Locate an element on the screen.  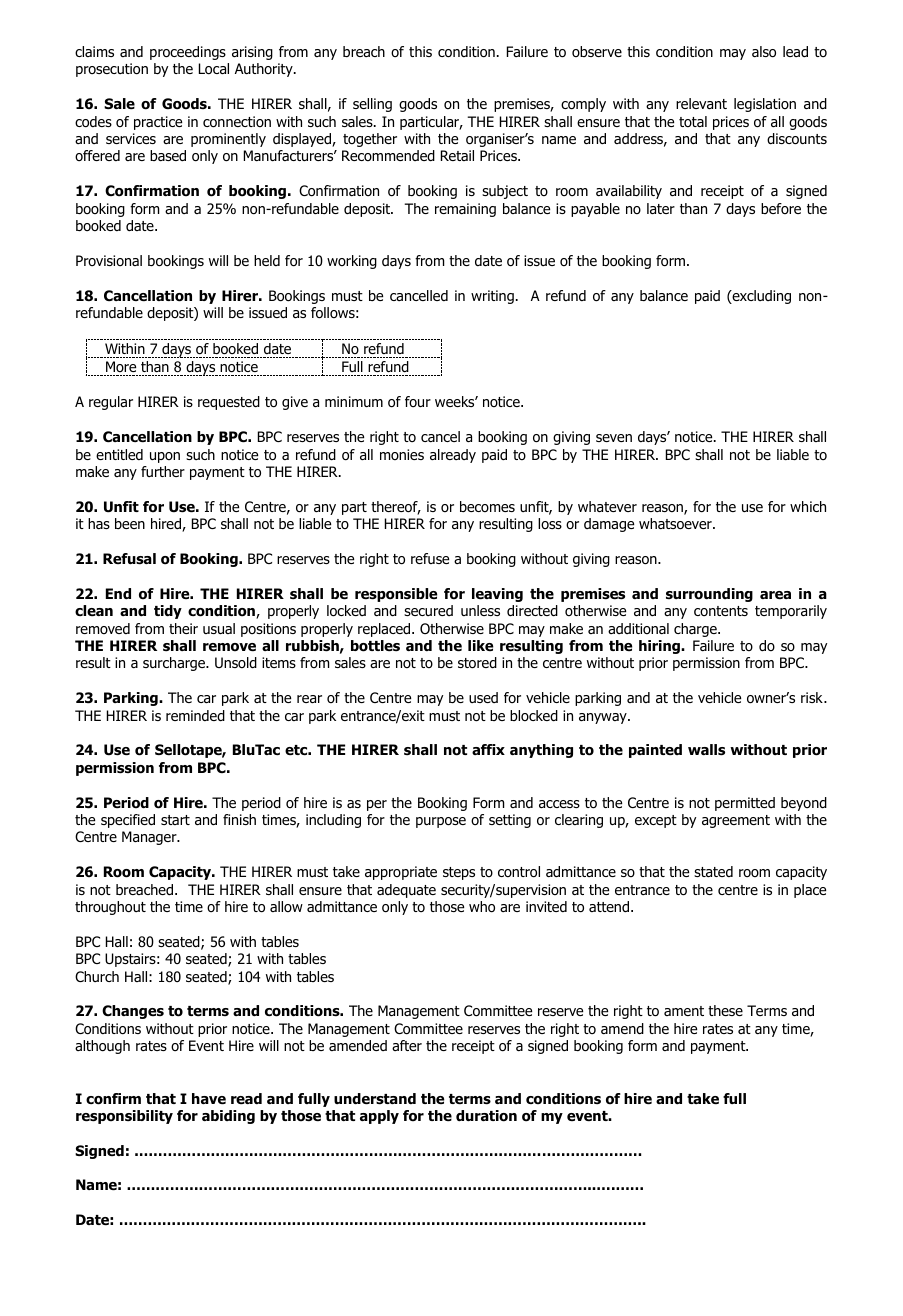
selling is located at coordinates (372, 105).
